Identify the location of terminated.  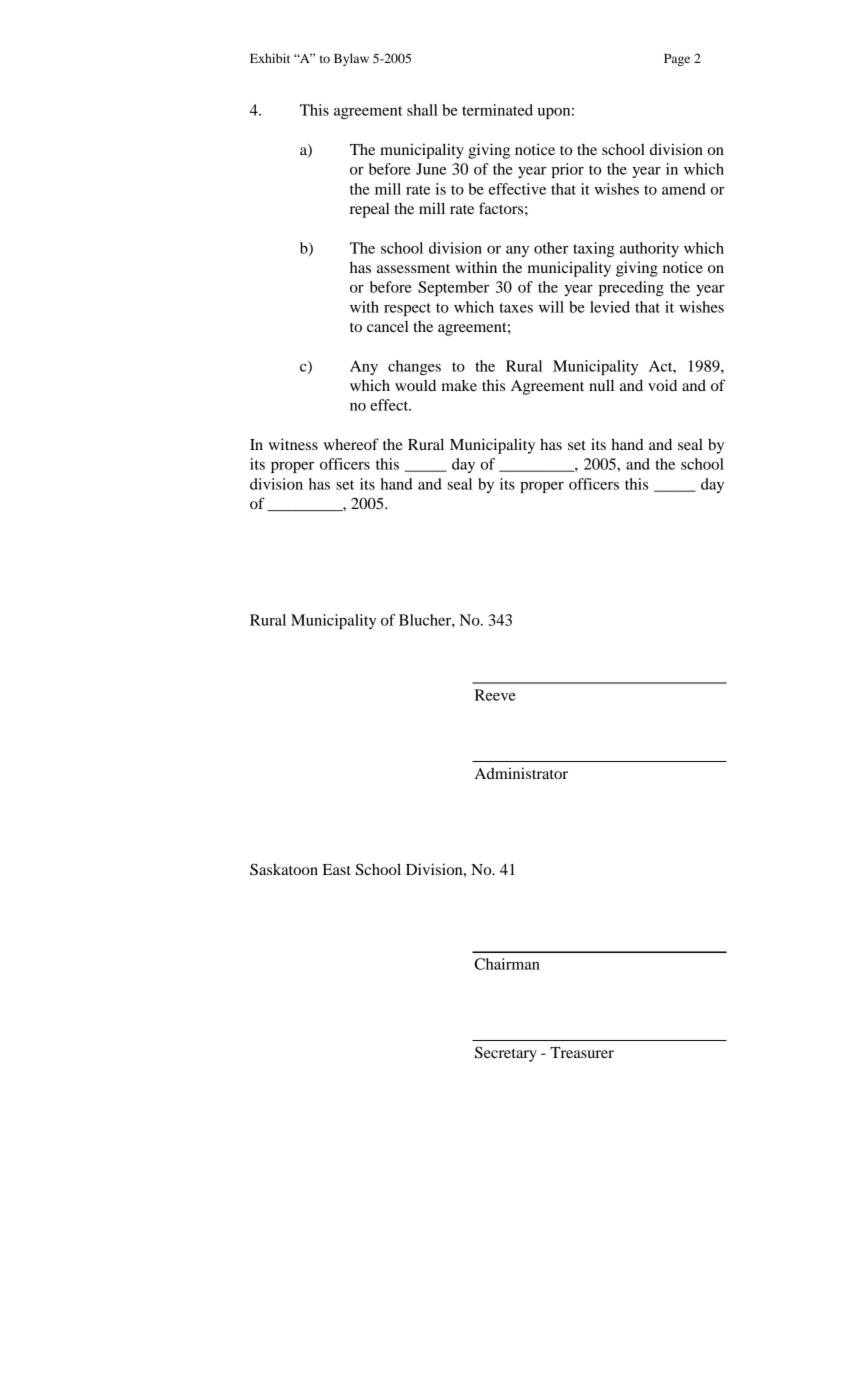
(497, 110).
